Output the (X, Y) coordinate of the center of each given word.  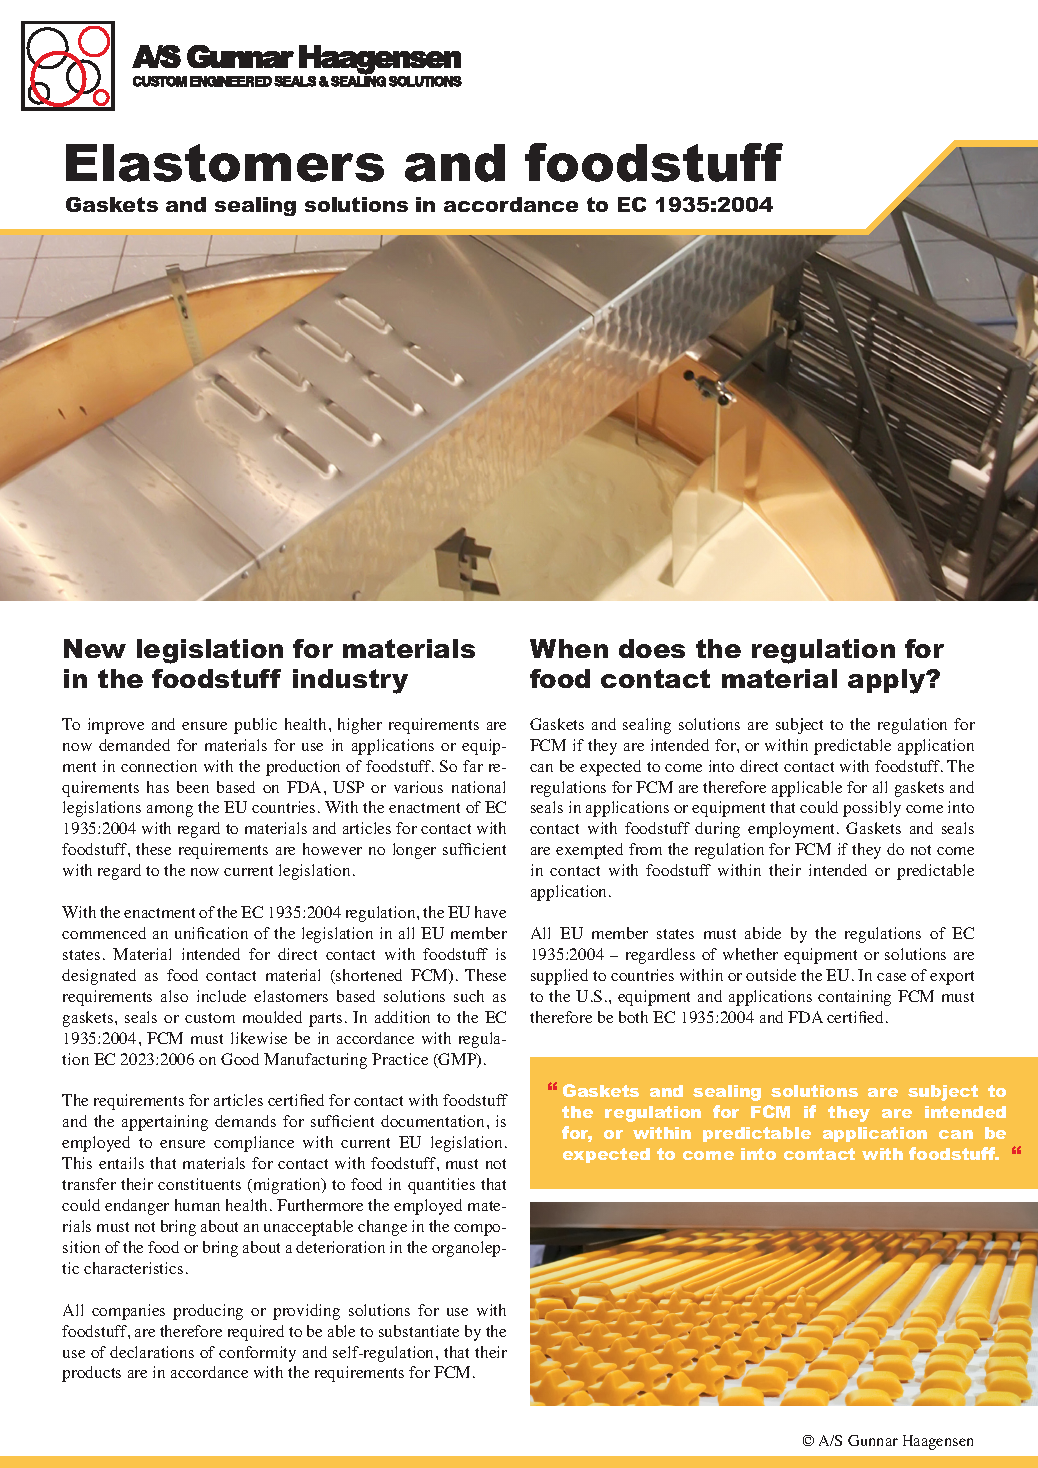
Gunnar (873, 1440)
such (469, 996)
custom (210, 1018)
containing (854, 998)
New (95, 648)
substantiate (419, 1331)
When (569, 648)
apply (888, 681)
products (91, 1374)
